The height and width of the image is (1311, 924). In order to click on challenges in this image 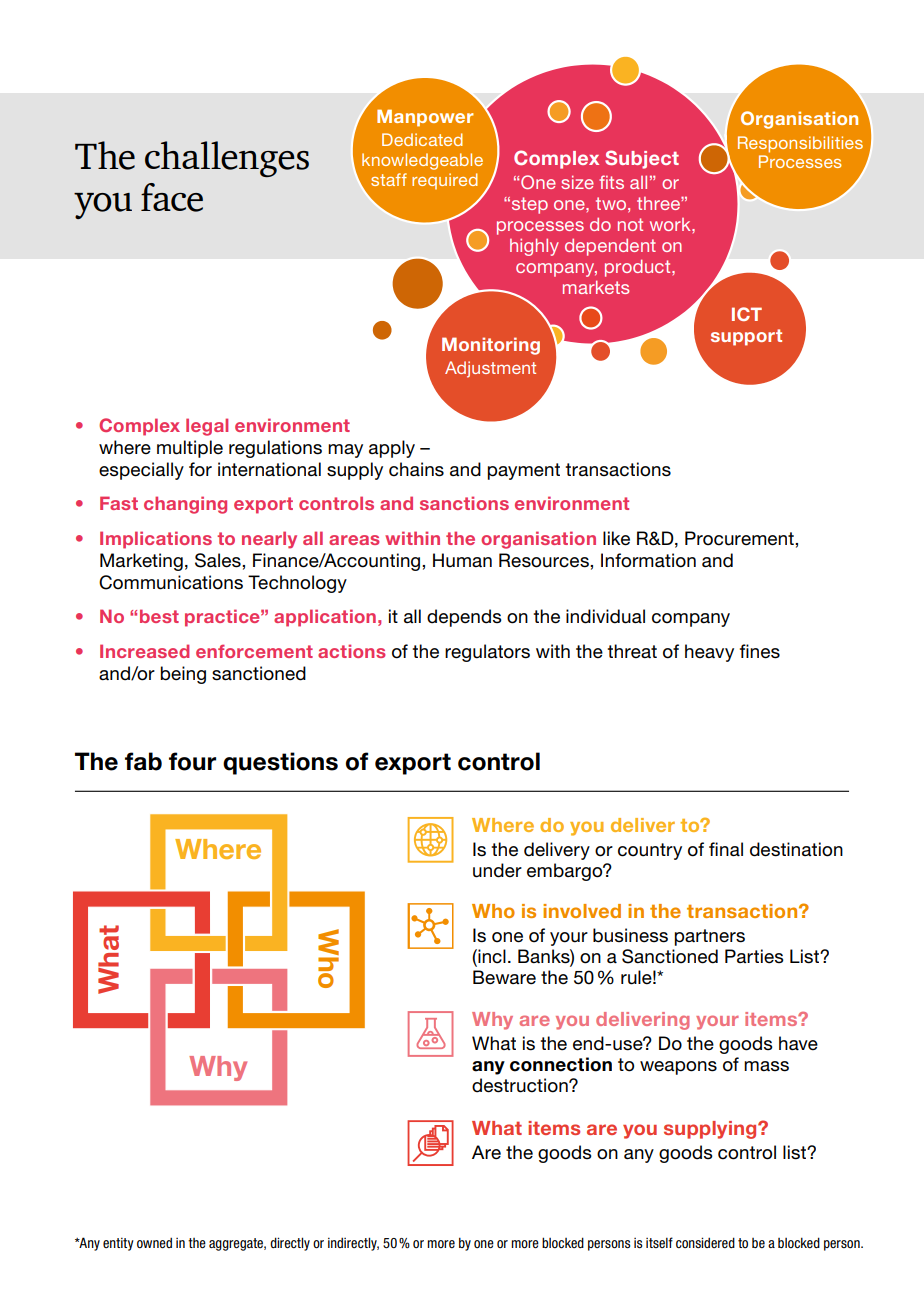, I will do `click(227, 159)`.
